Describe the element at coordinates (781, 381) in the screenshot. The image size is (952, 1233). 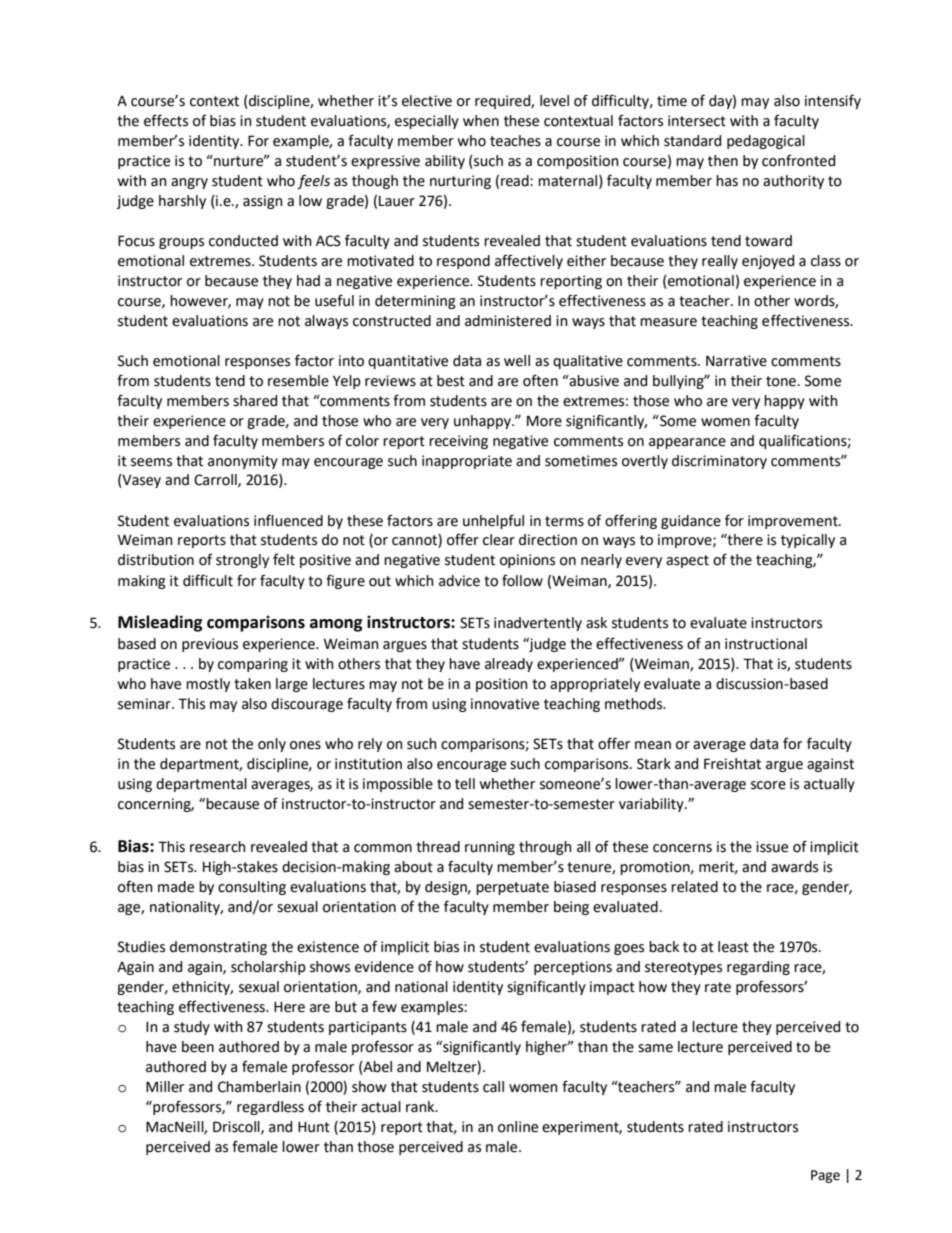
I see `tone` at that location.
